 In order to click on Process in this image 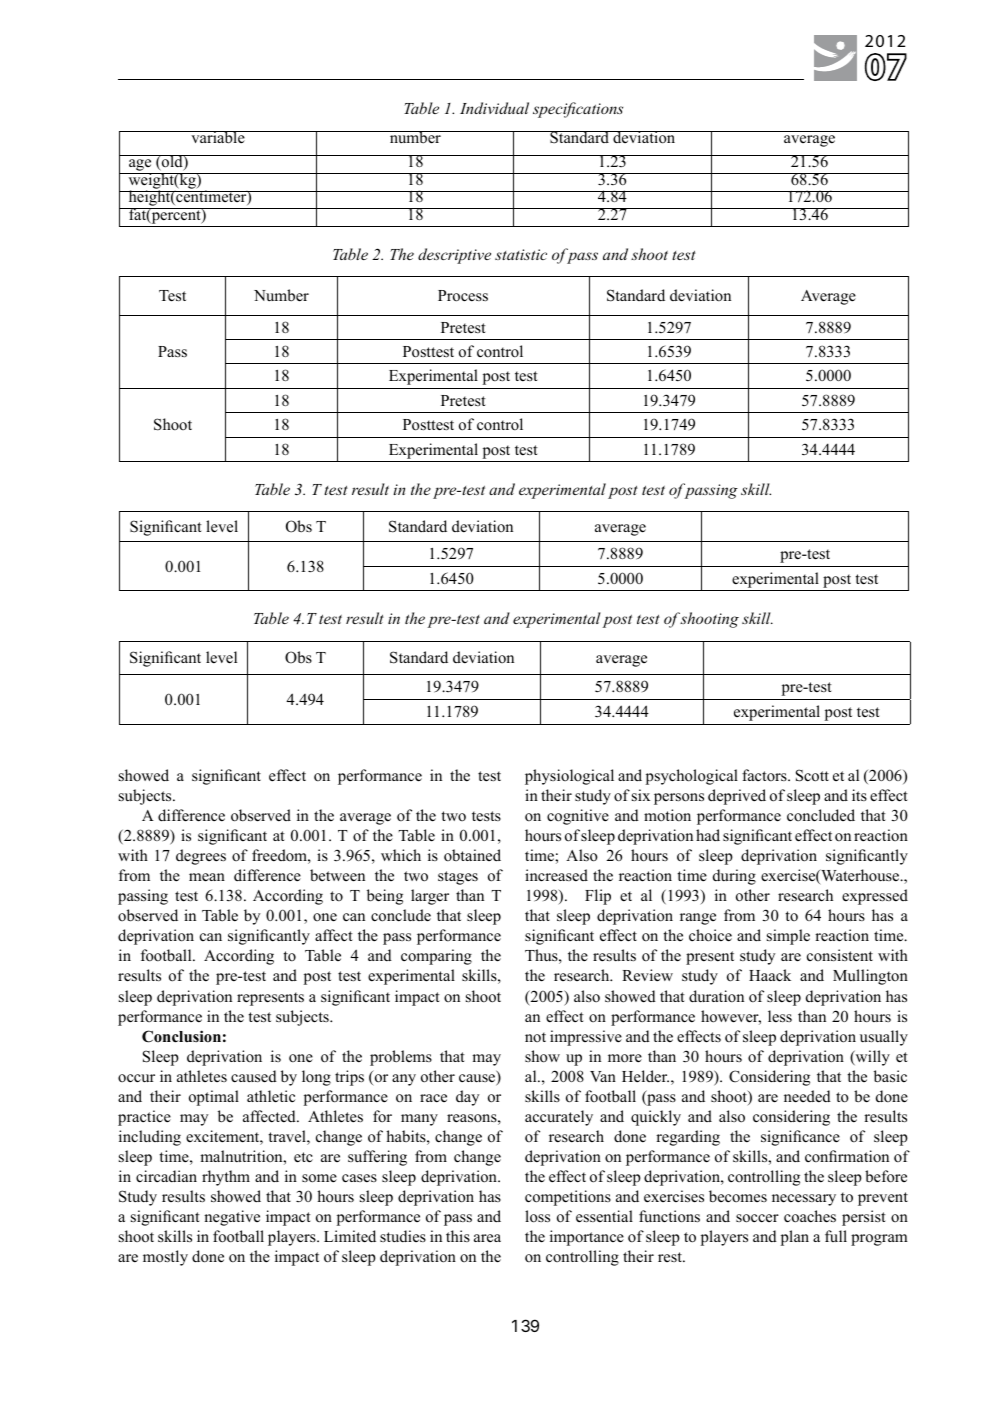, I will do `click(463, 296)`.
